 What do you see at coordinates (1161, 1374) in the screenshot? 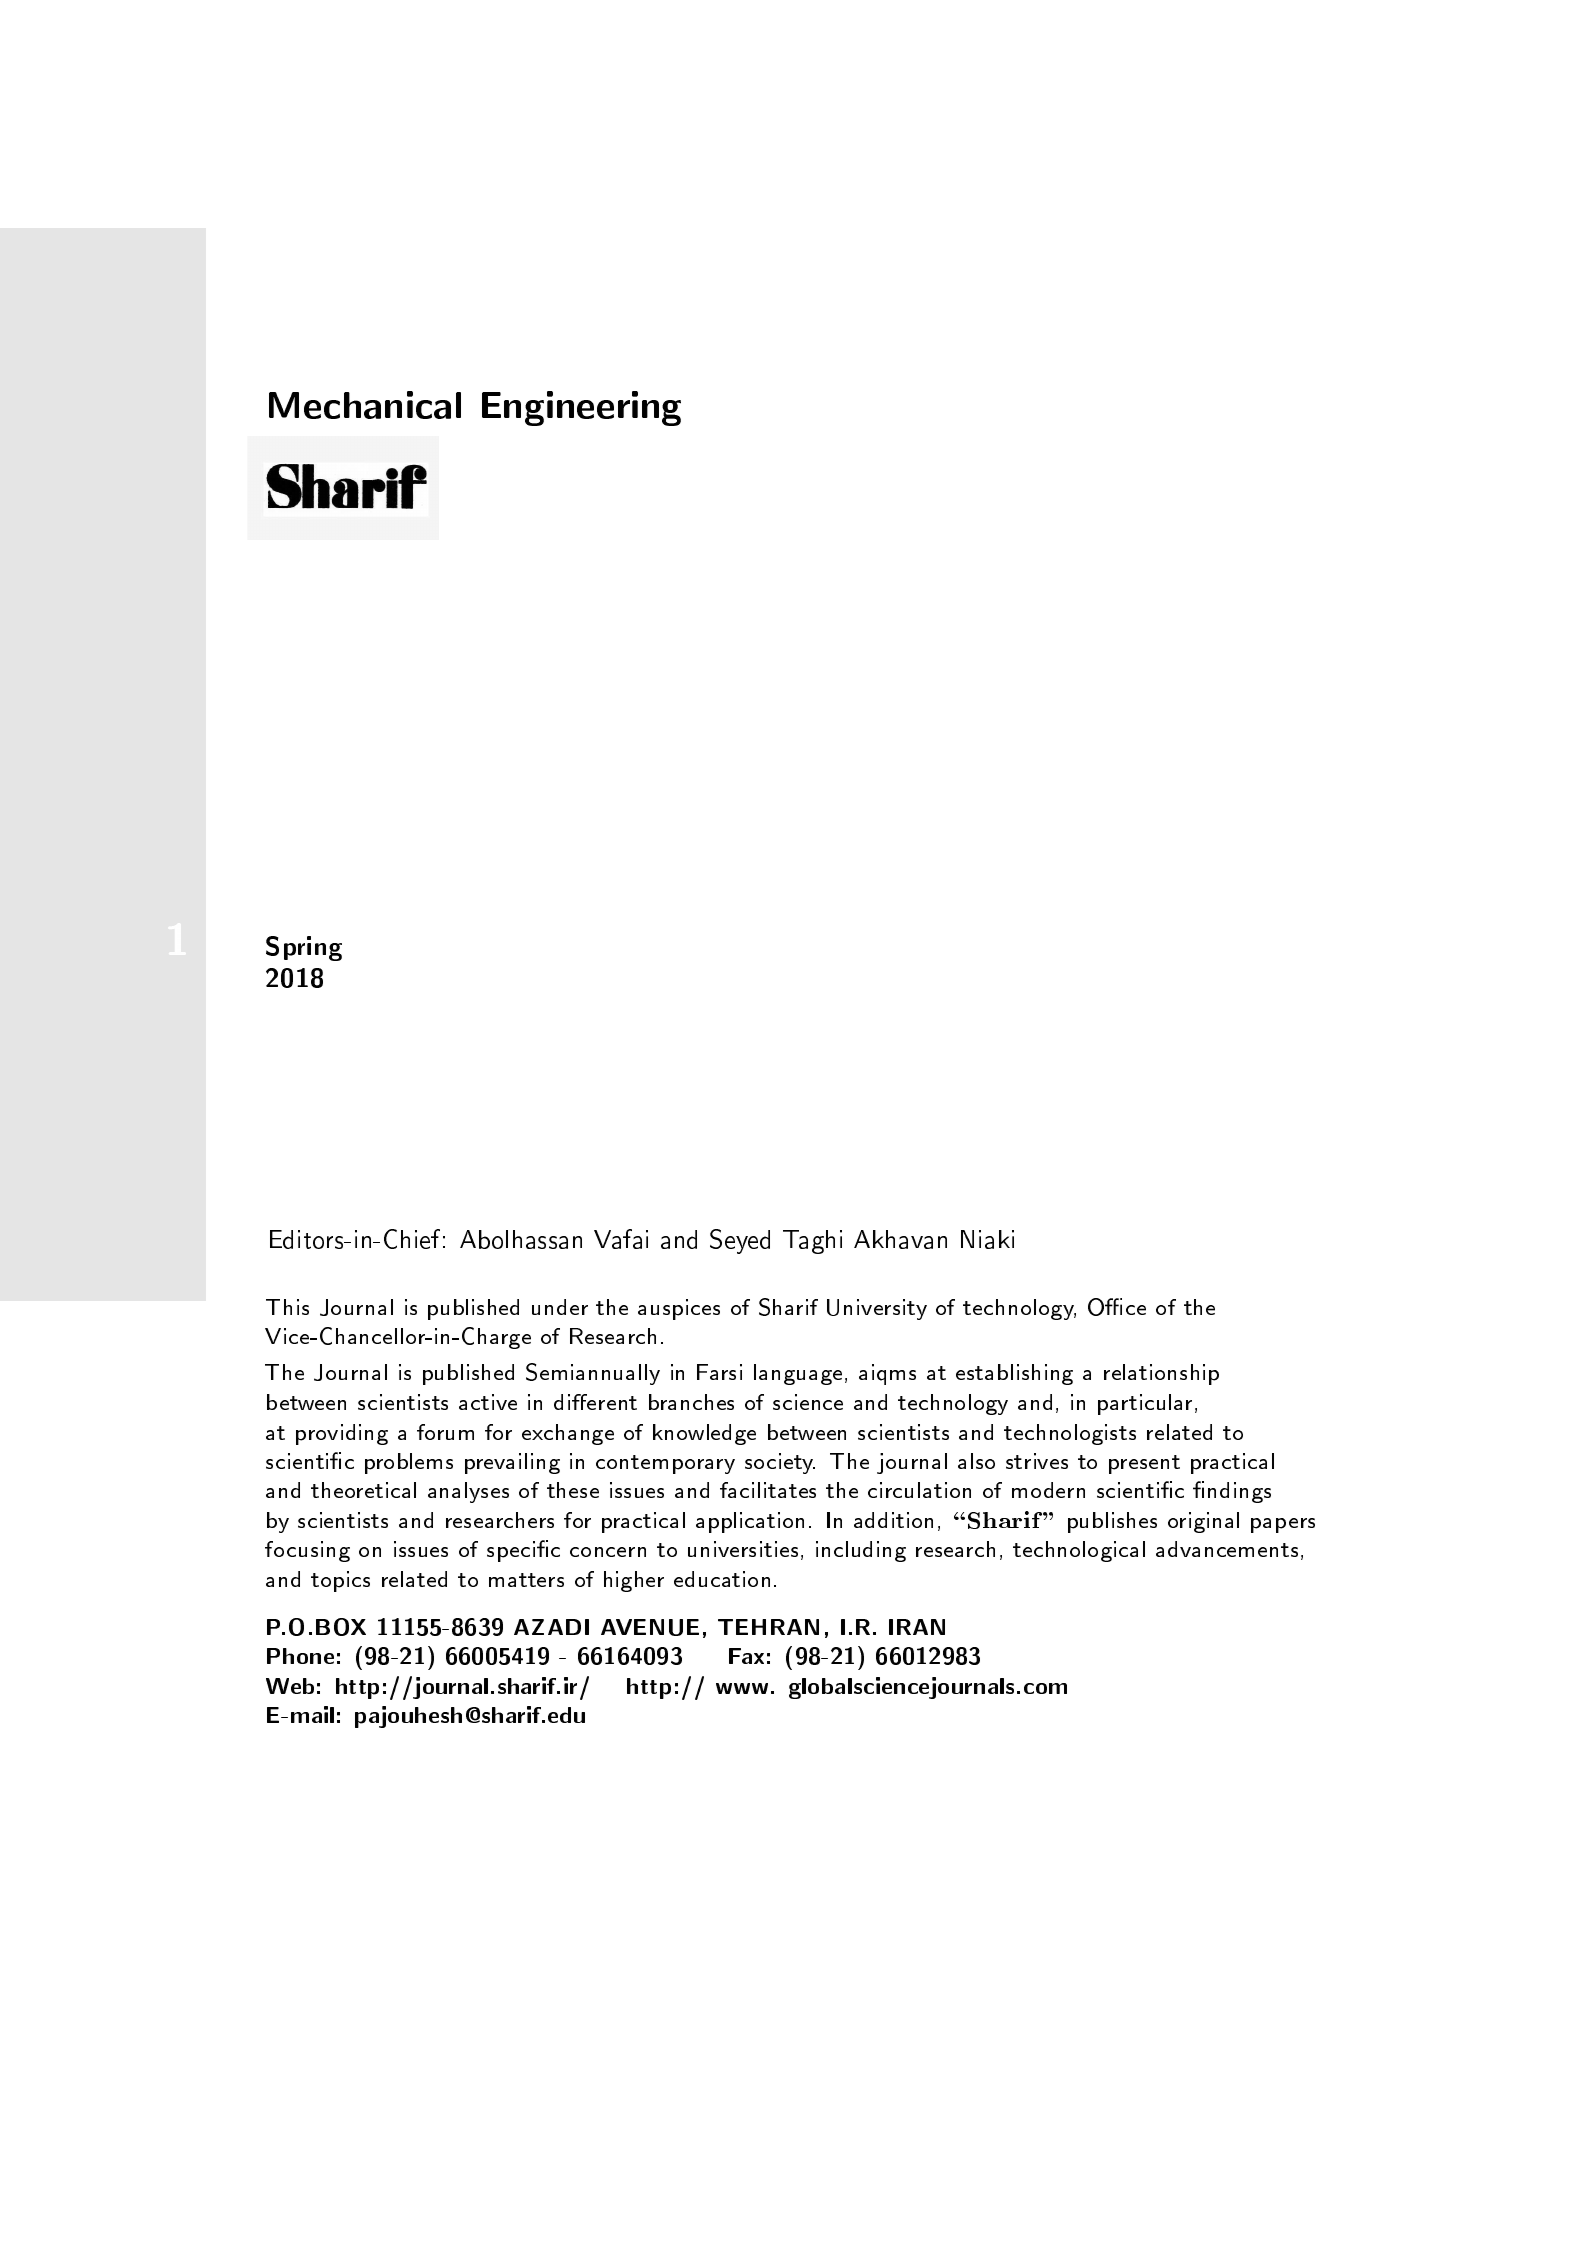
I see `relationship` at bounding box center [1161, 1374].
